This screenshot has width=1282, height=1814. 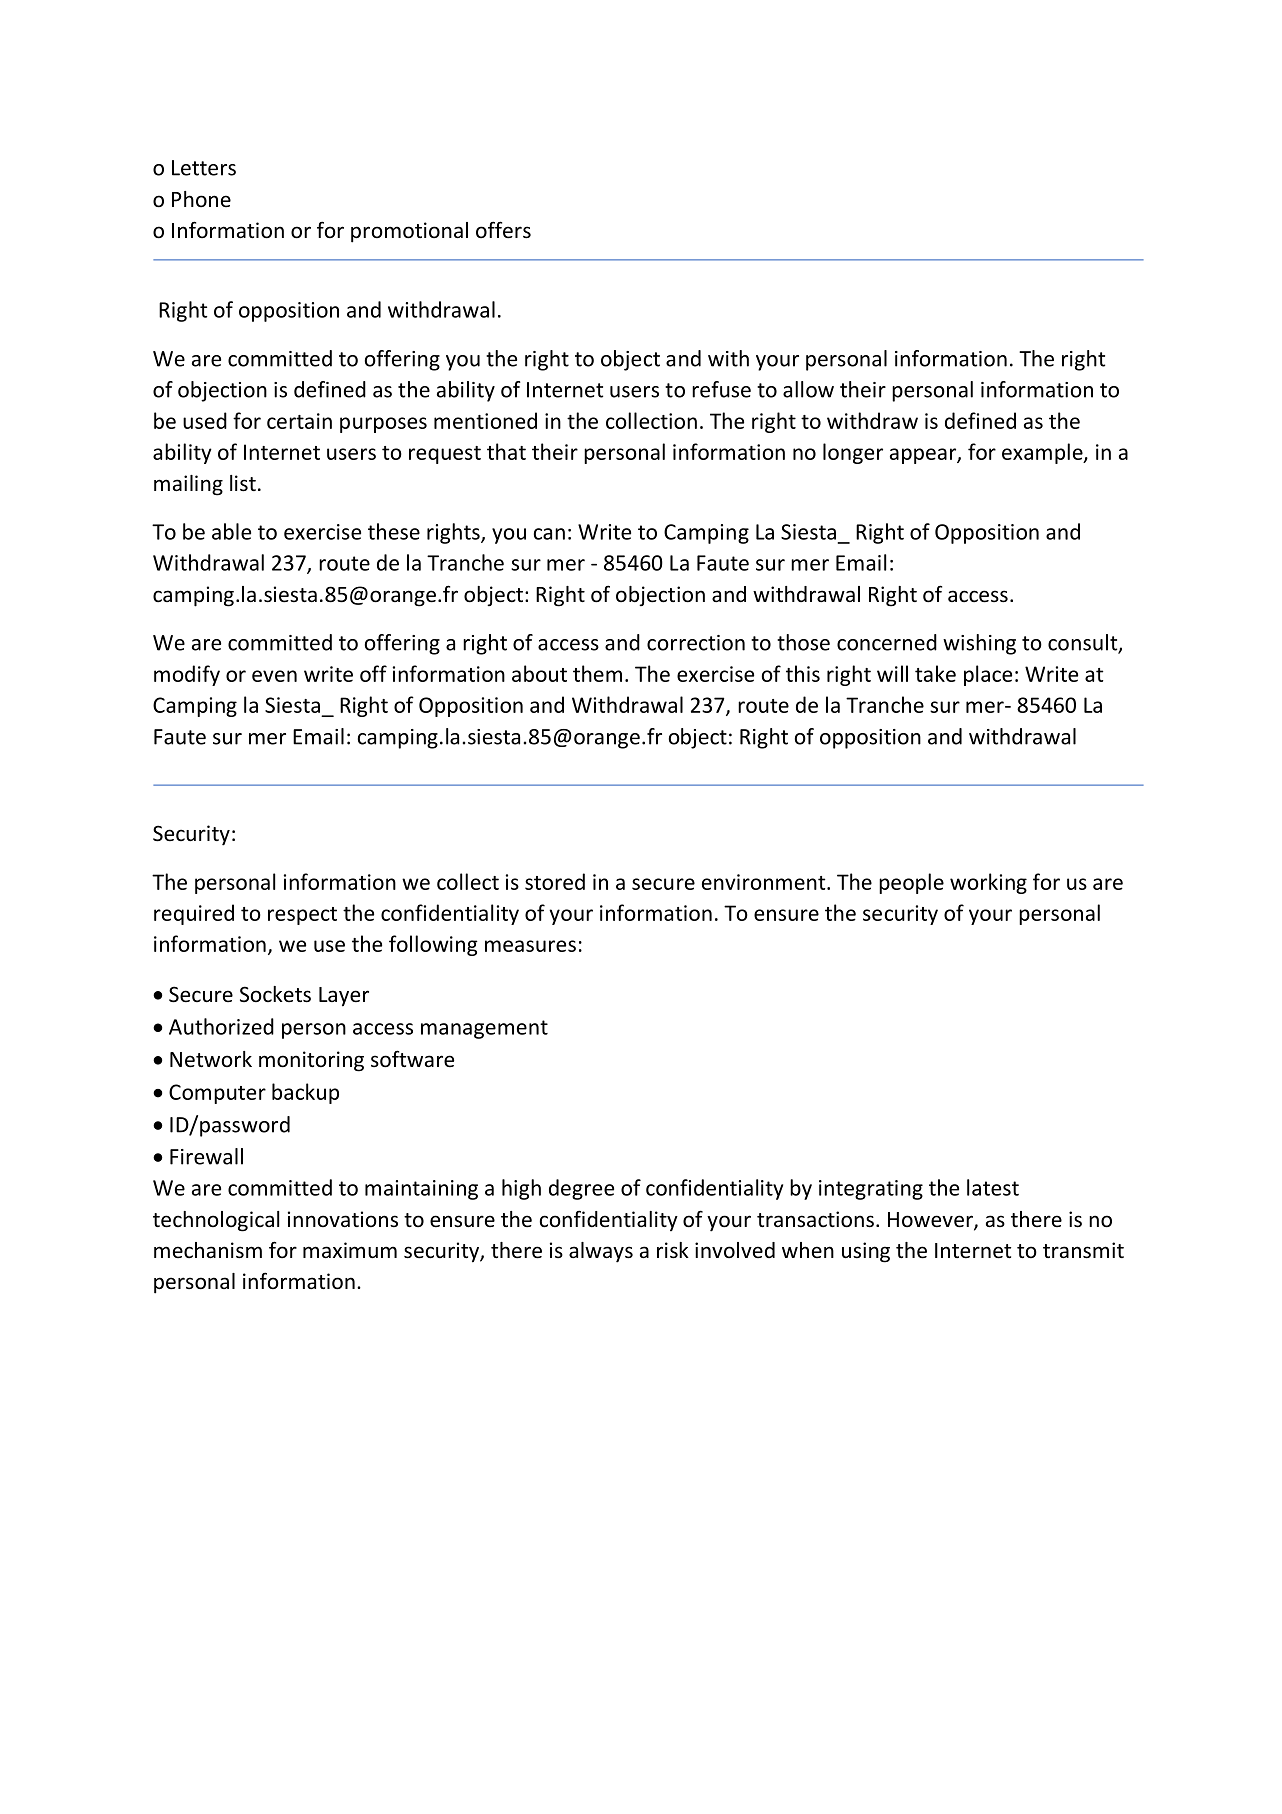 I want to click on innovations, so click(x=343, y=1219).
